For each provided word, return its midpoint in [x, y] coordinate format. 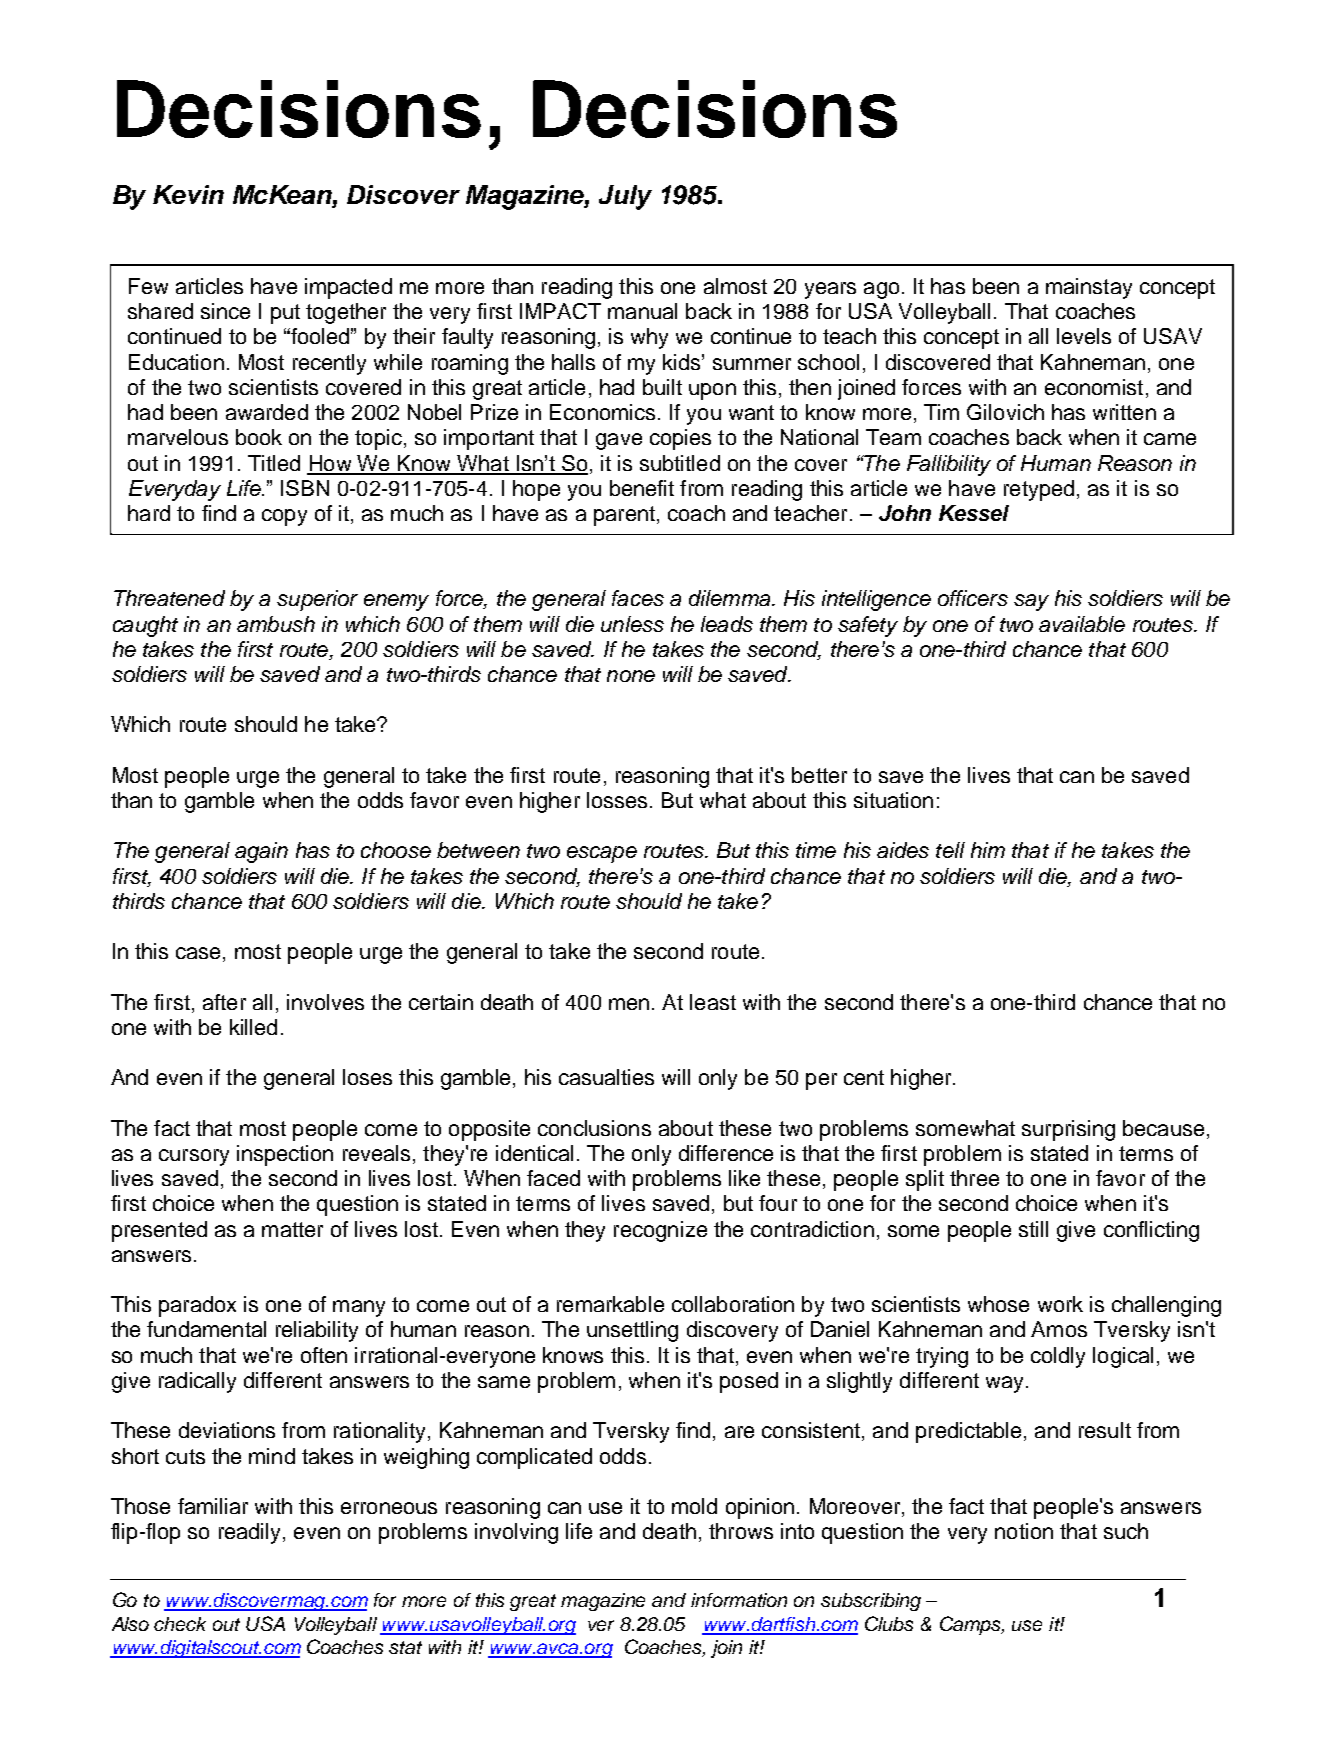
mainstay [1089, 288]
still [1033, 1229]
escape [602, 854]
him [988, 850]
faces [638, 598]
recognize [660, 1231]
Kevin [188, 194]
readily [249, 1533]
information [739, 1600]
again [261, 852]
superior [317, 600]
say [1031, 602]
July [625, 197]
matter [292, 1229]
